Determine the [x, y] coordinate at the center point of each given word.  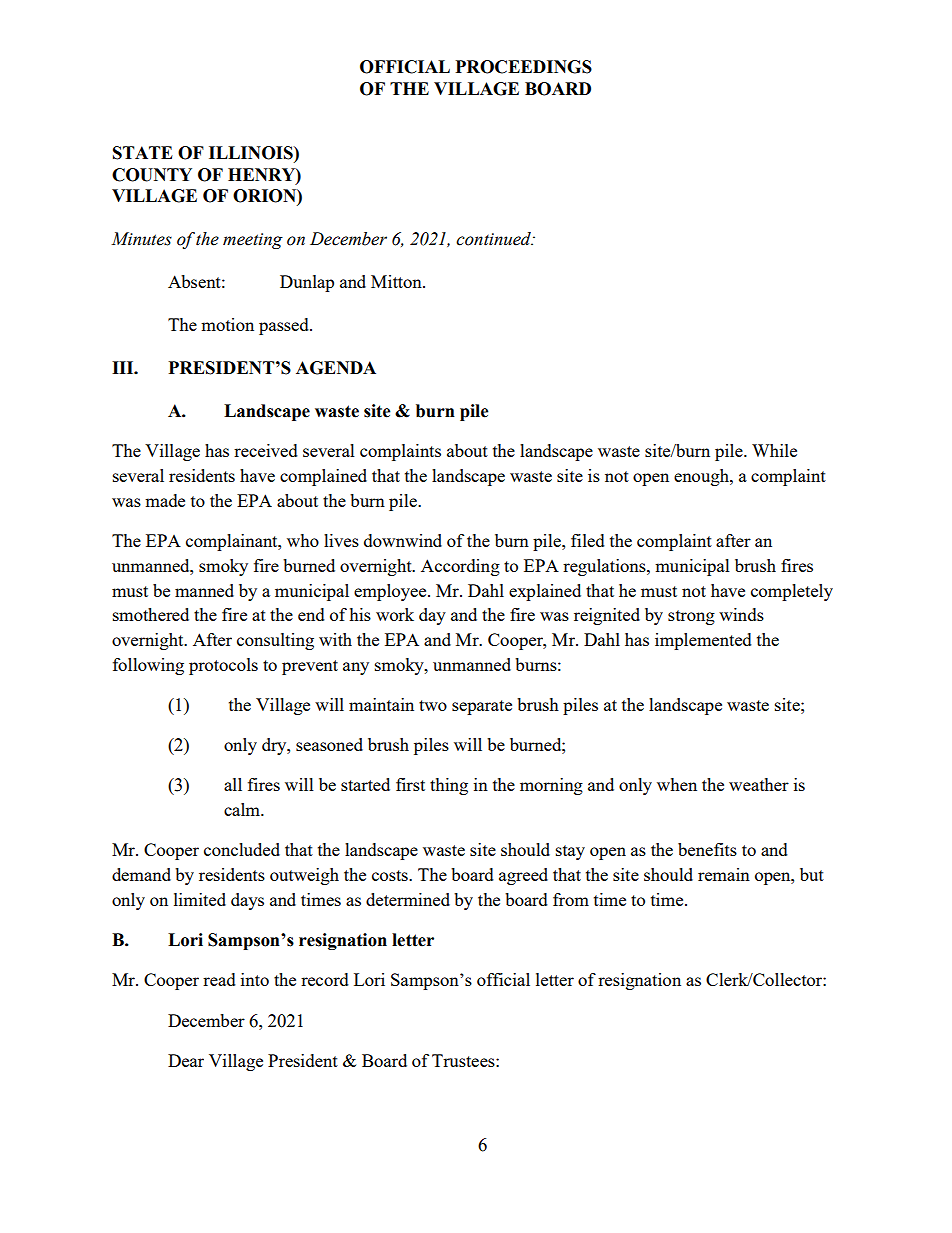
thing [449, 786]
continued [495, 239]
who [303, 540]
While [774, 450]
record [325, 979]
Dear [186, 1060]
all [233, 784]
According [460, 567]
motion [227, 324]
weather [759, 784]
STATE [143, 153]
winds [741, 614]
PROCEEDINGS [523, 67]
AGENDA [336, 368]
